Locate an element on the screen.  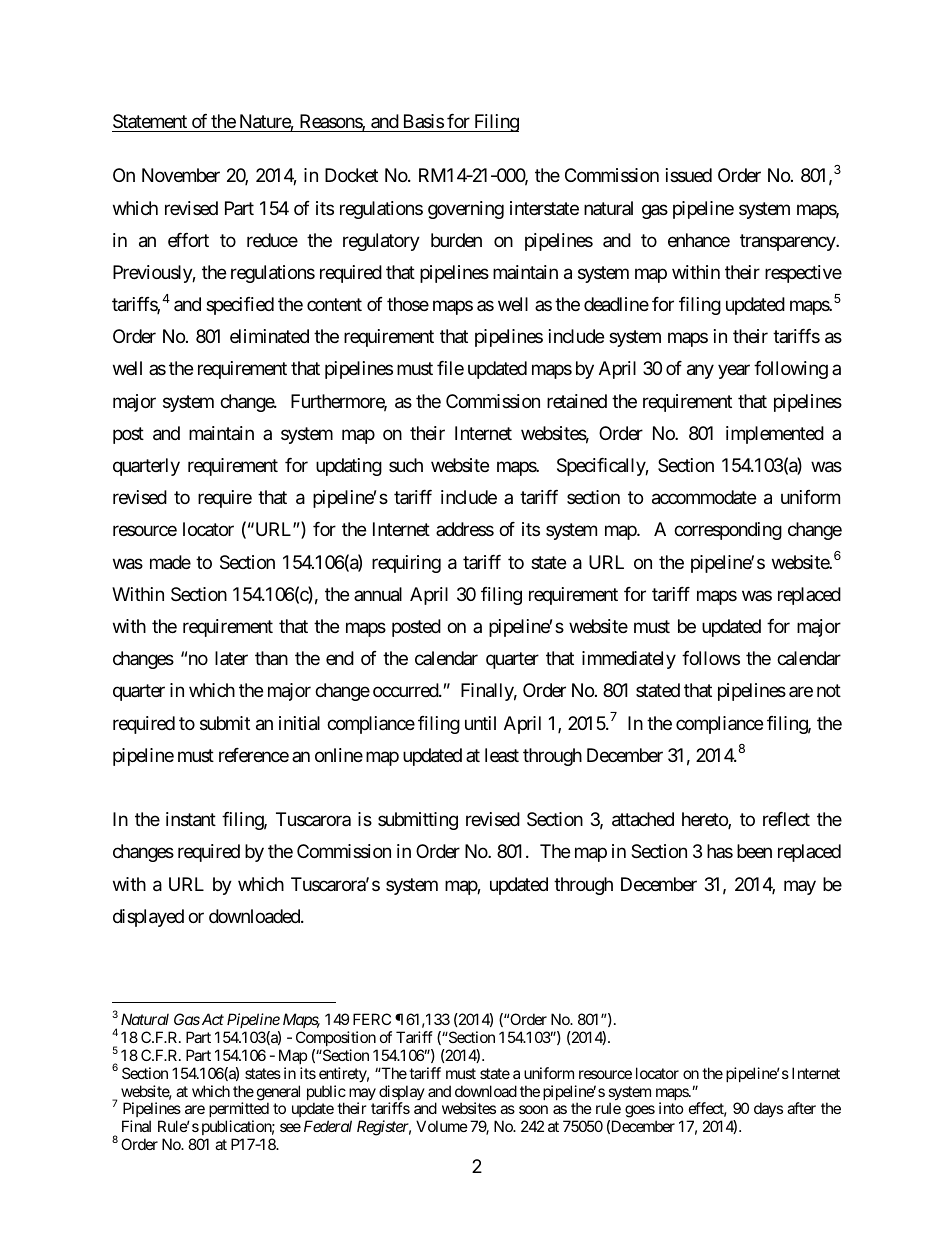
general is located at coordinates (278, 1094).
